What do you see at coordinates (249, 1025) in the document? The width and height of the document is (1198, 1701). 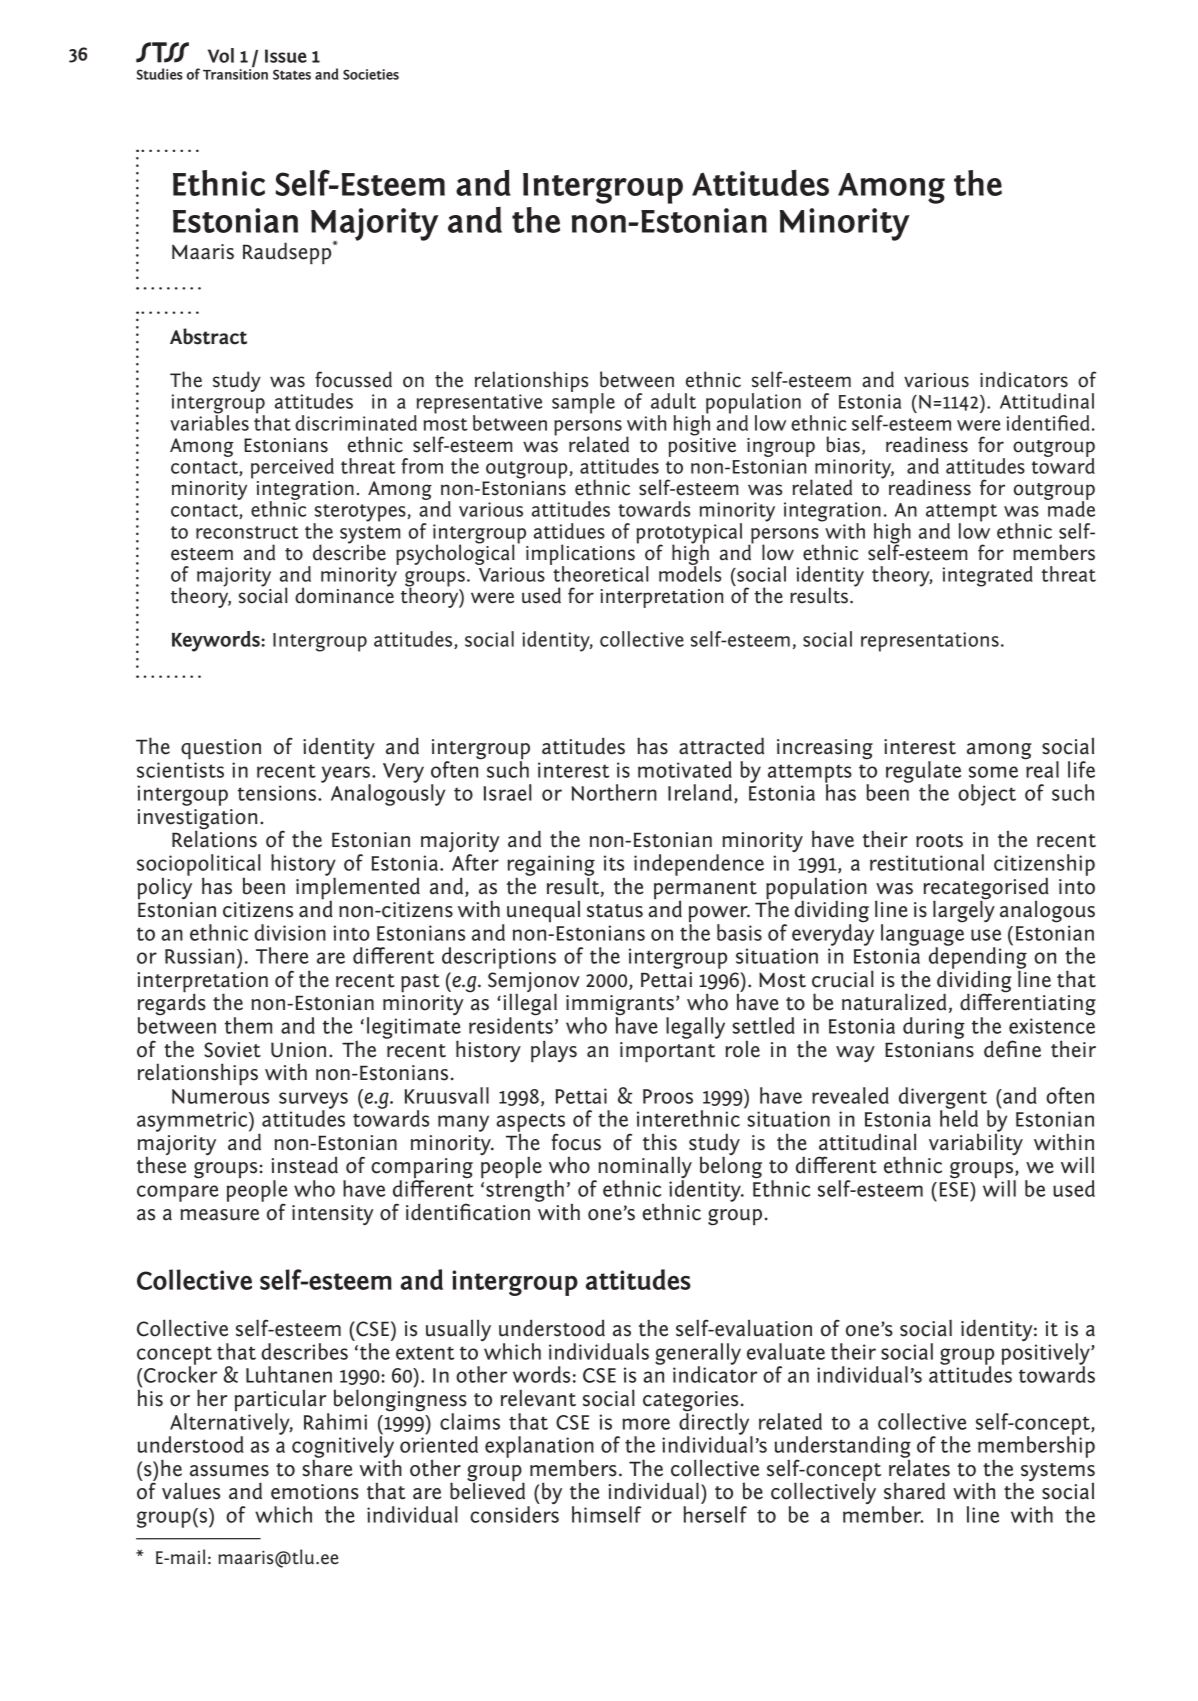 I see `them` at bounding box center [249, 1025].
